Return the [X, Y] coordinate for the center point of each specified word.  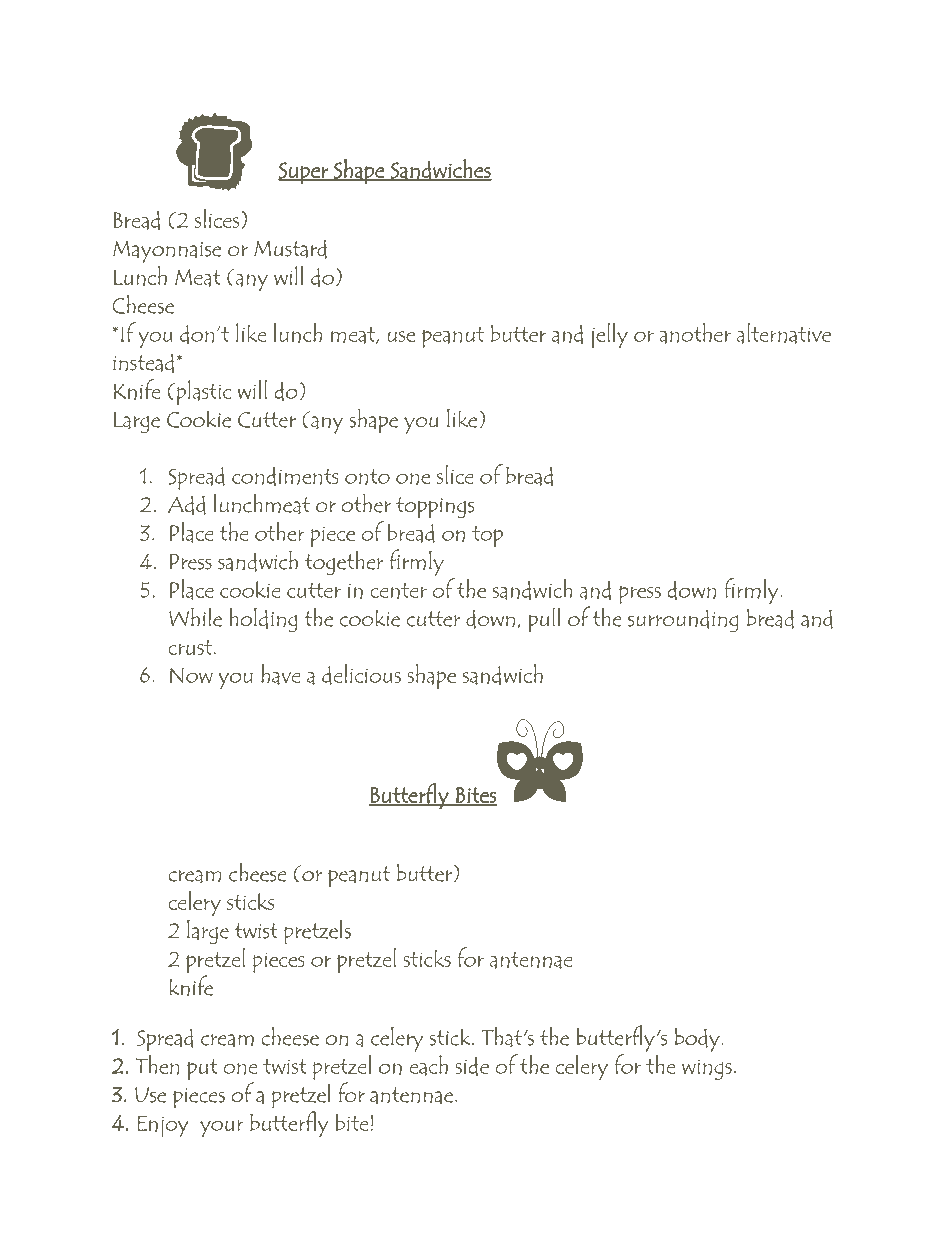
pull [544, 619]
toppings [435, 507]
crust [190, 647]
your [221, 1128]
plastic [202, 392]
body [698, 1040]
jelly [610, 335]
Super [304, 173]
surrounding [683, 620]
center [398, 591]
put [202, 1069]
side [472, 1066]
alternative [784, 333]
